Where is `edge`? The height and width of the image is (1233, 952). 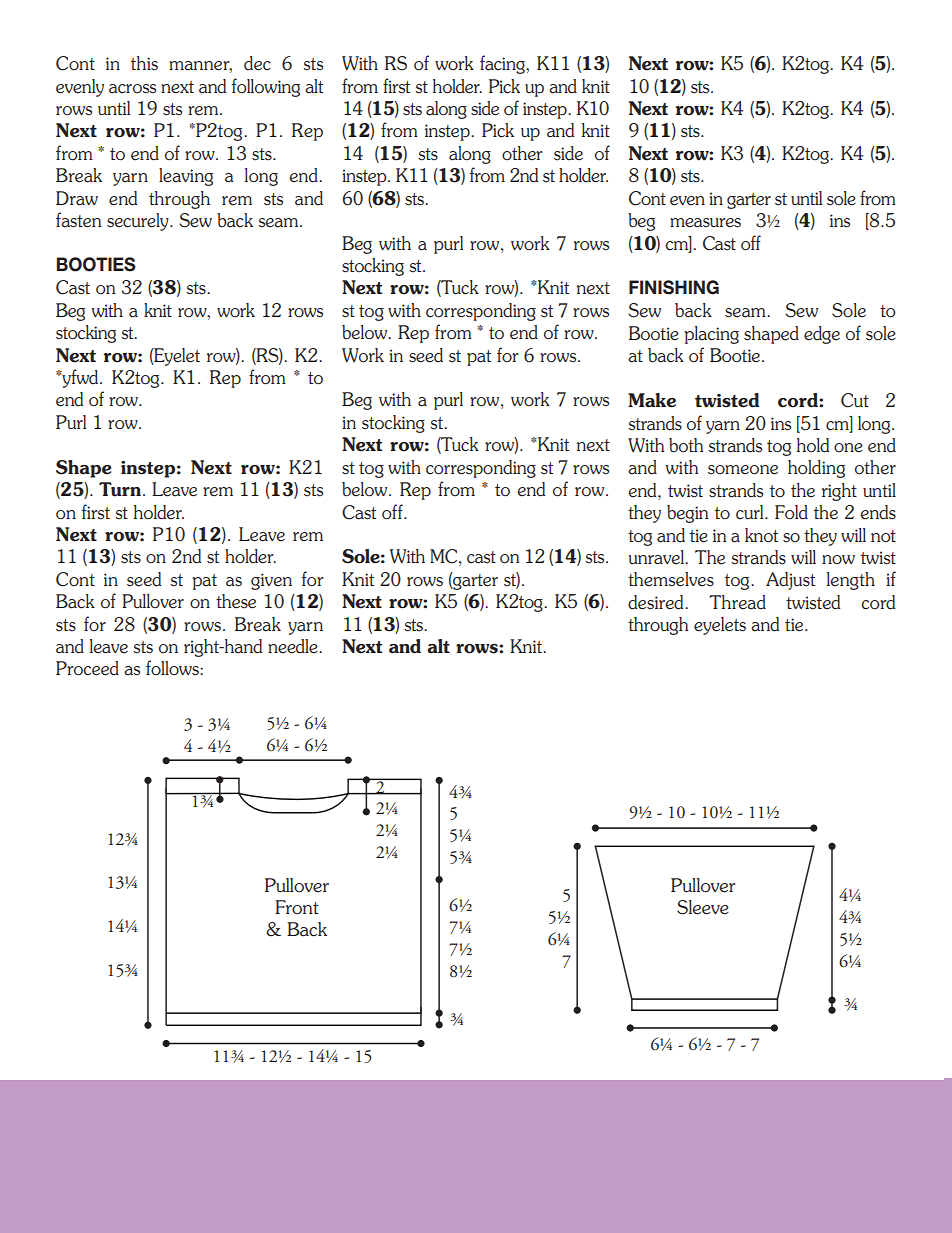 edge is located at coordinates (822, 335).
